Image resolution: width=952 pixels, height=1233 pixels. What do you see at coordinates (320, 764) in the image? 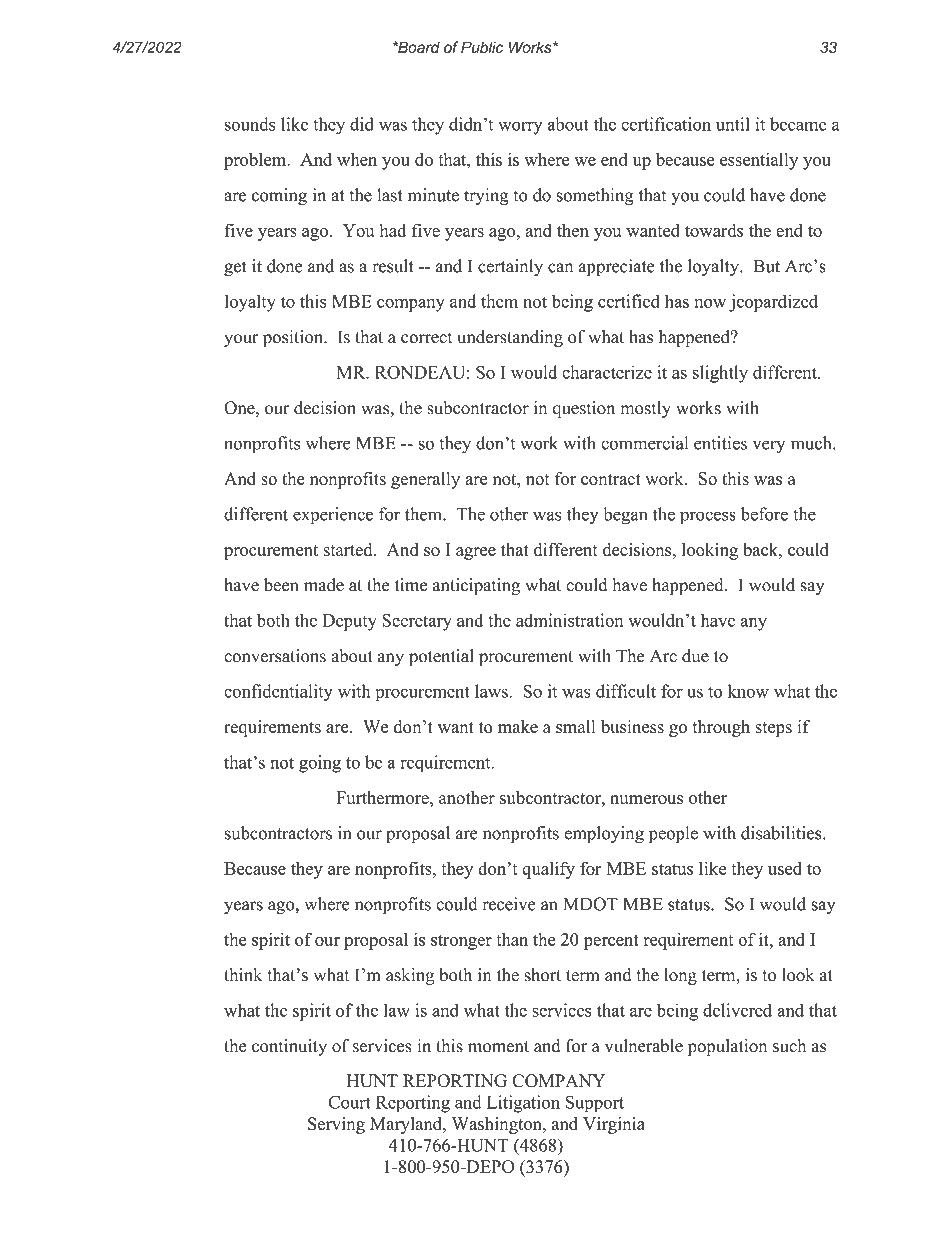
I see `going` at bounding box center [320, 764].
